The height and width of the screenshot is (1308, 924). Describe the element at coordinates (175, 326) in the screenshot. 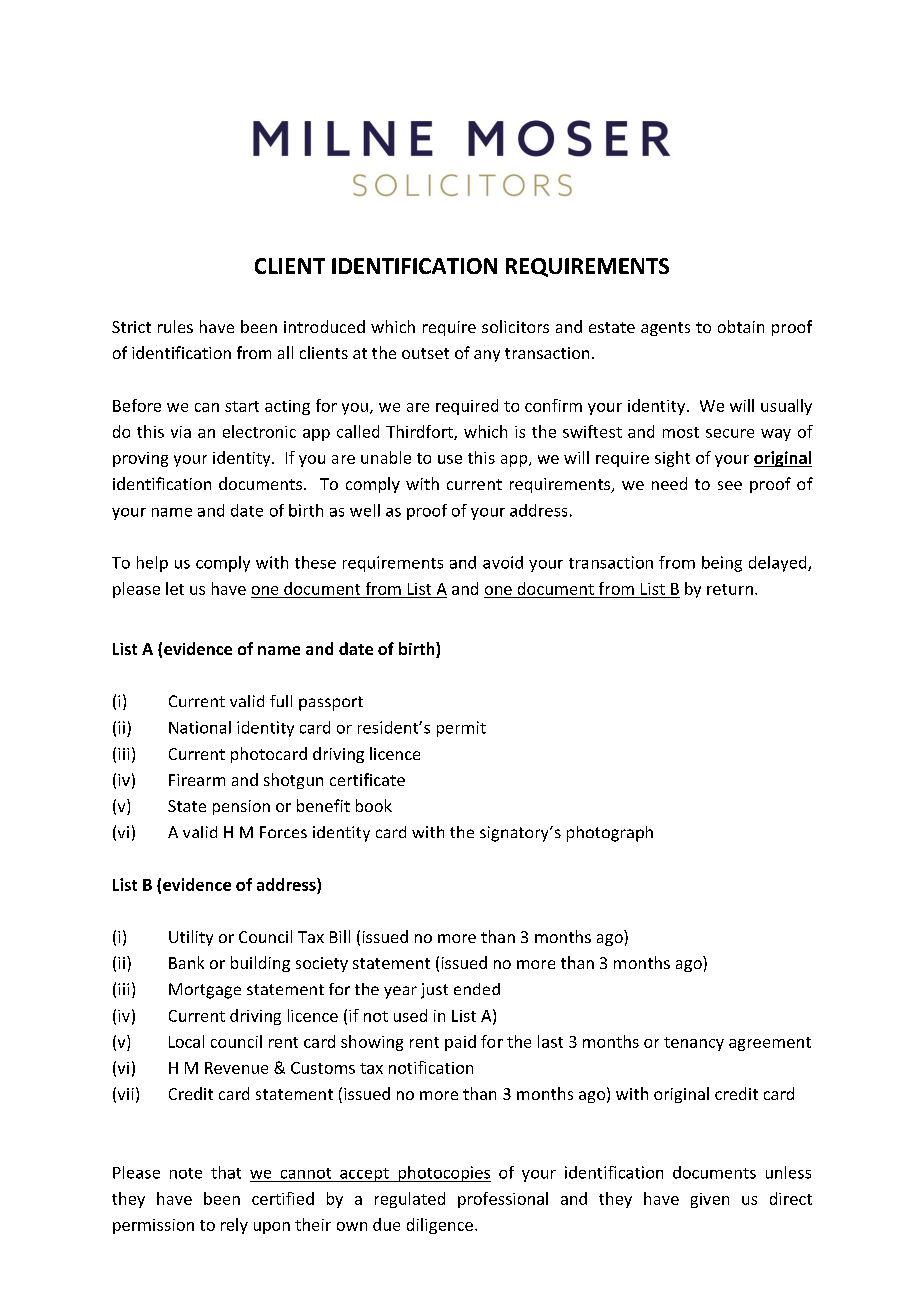

I see `rules` at that location.
